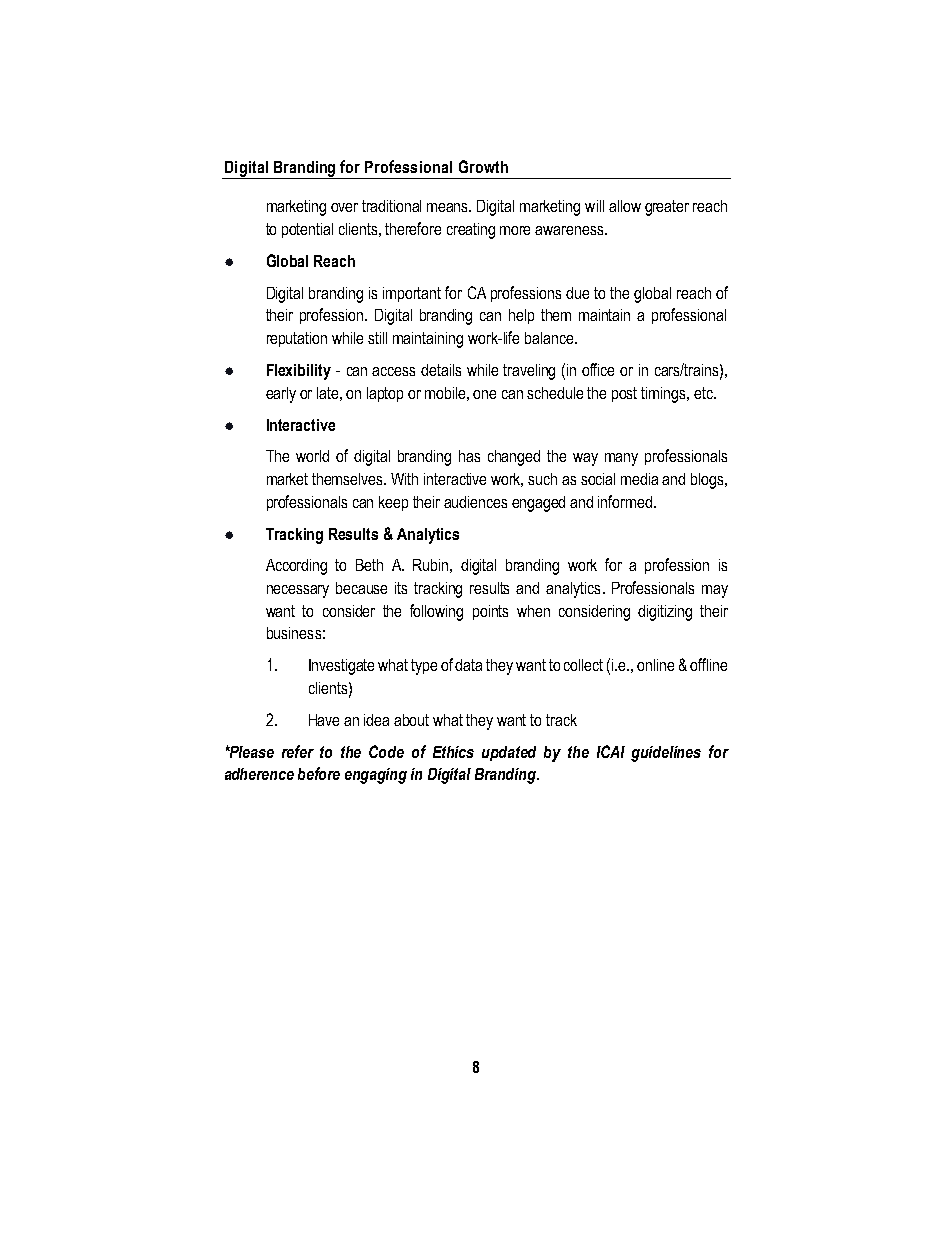 This screenshot has width=952, height=1233. What do you see at coordinates (509, 753) in the screenshot?
I see `updated` at bounding box center [509, 753].
